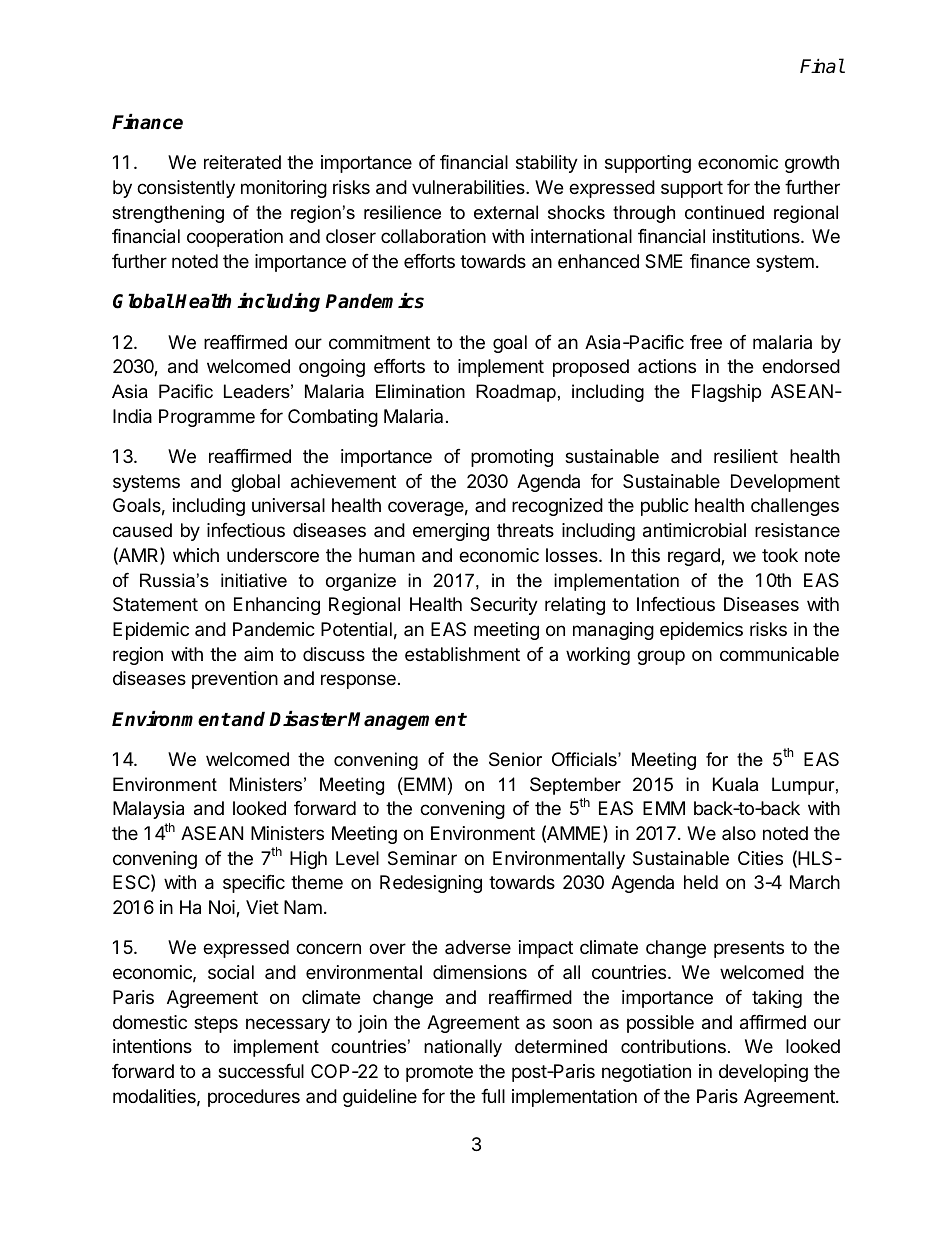 The height and width of the image is (1233, 952). I want to click on continued, so click(724, 212).
